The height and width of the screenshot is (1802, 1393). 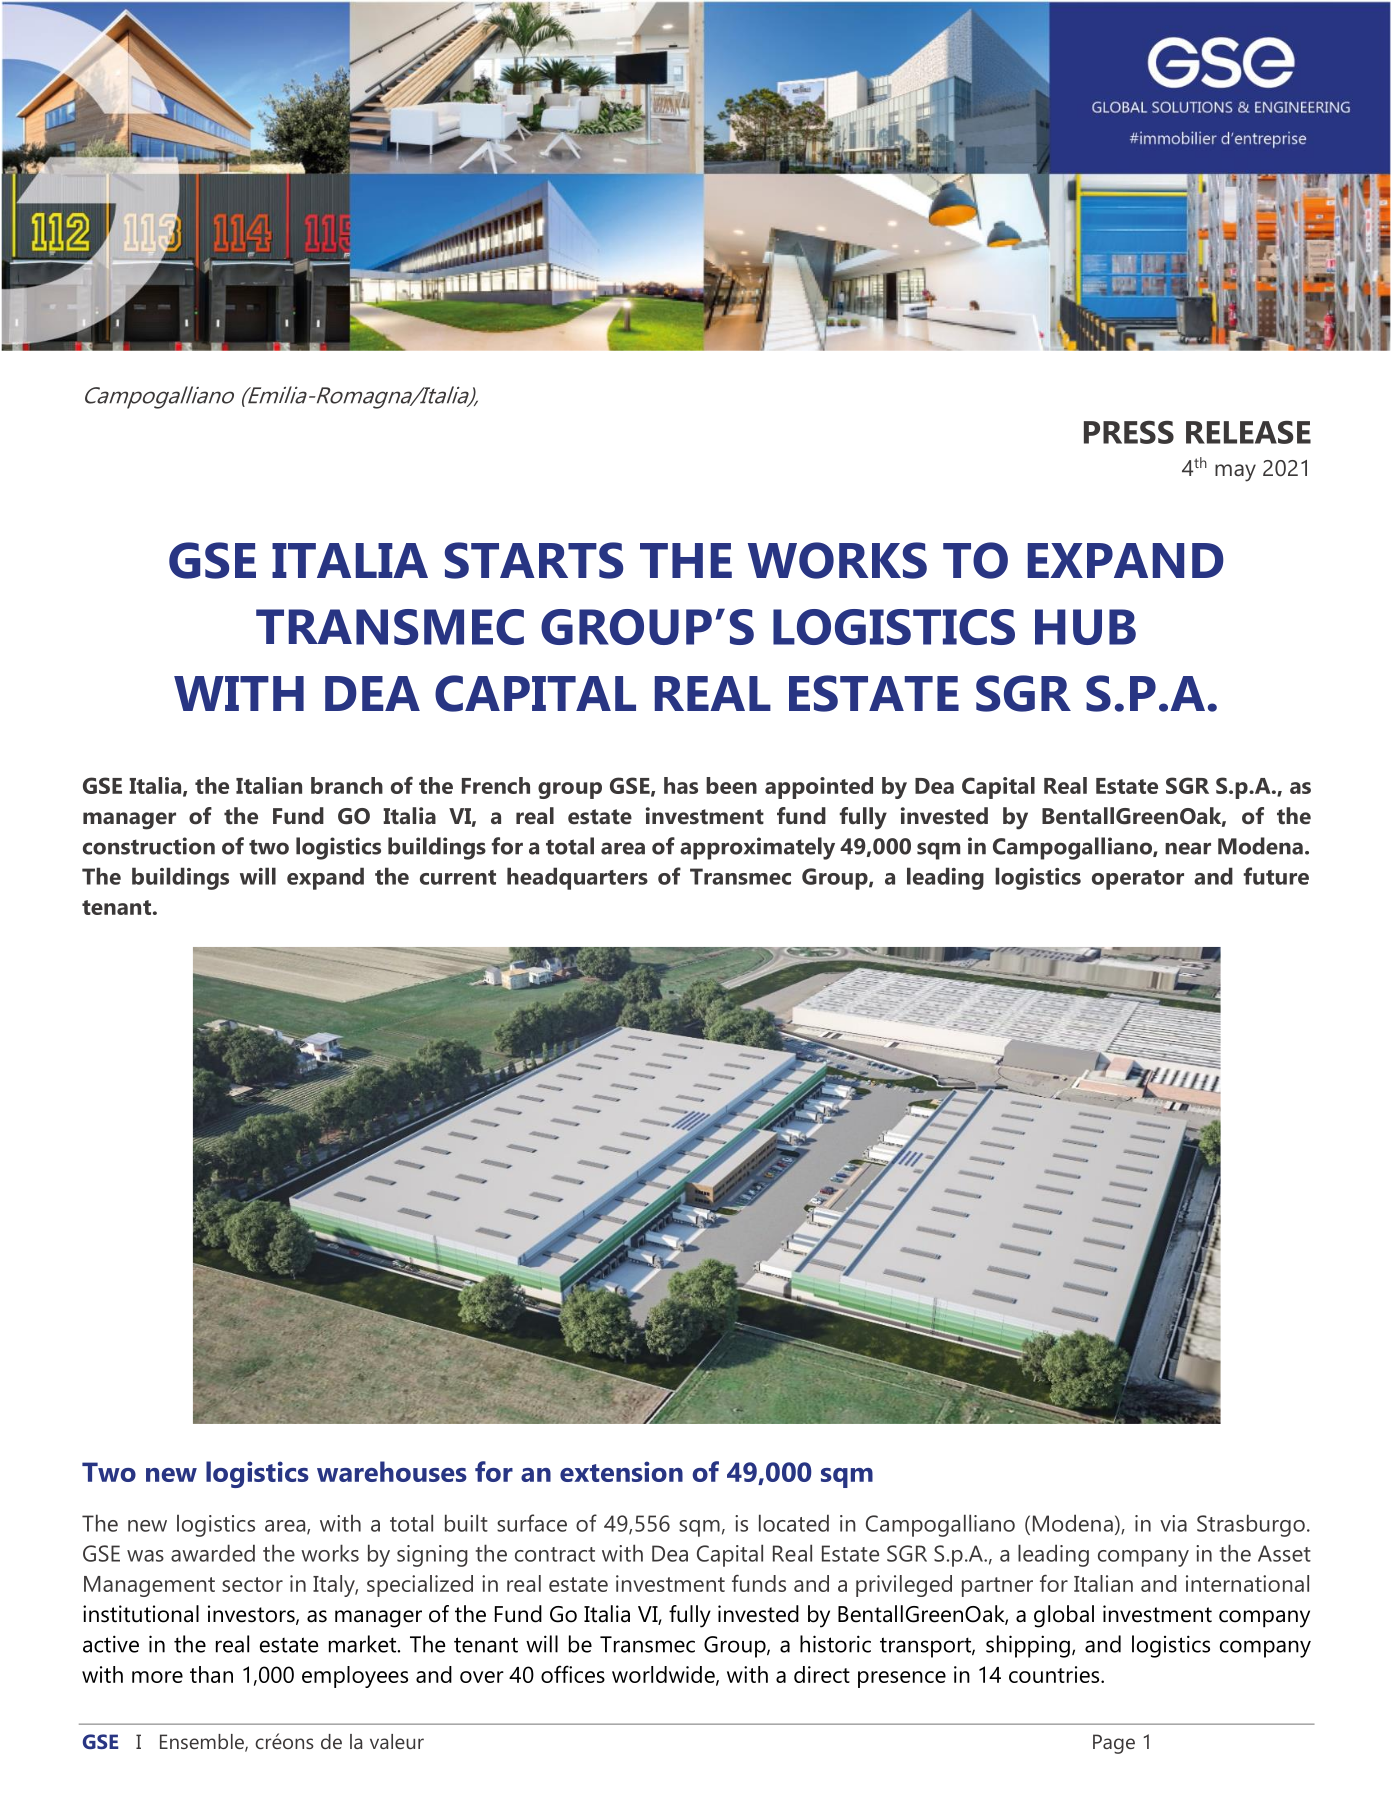 What do you see at coordinates (1129, 432) in the screenshot?
I see `PRESS` at bounding box center [1129, 432].
